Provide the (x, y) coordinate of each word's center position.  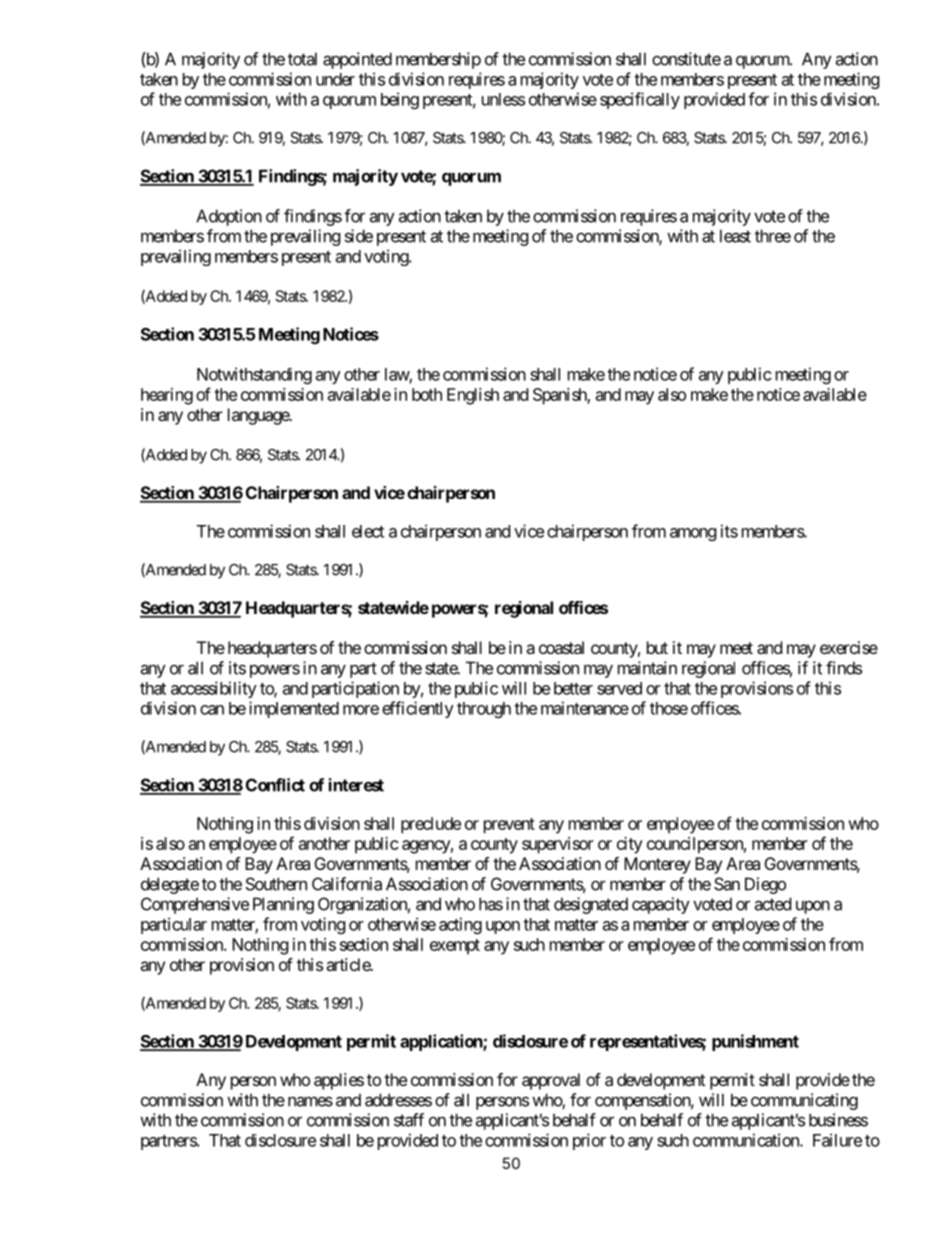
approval (551, 1081)
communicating (804, 1101)
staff (409, 1120)
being (400, 100)
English (473, 396)
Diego (765, 885)
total (302, 59)
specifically (640, 100)
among (693, 534)
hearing (167, 396)
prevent (509, 826)
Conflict (275, 785)
